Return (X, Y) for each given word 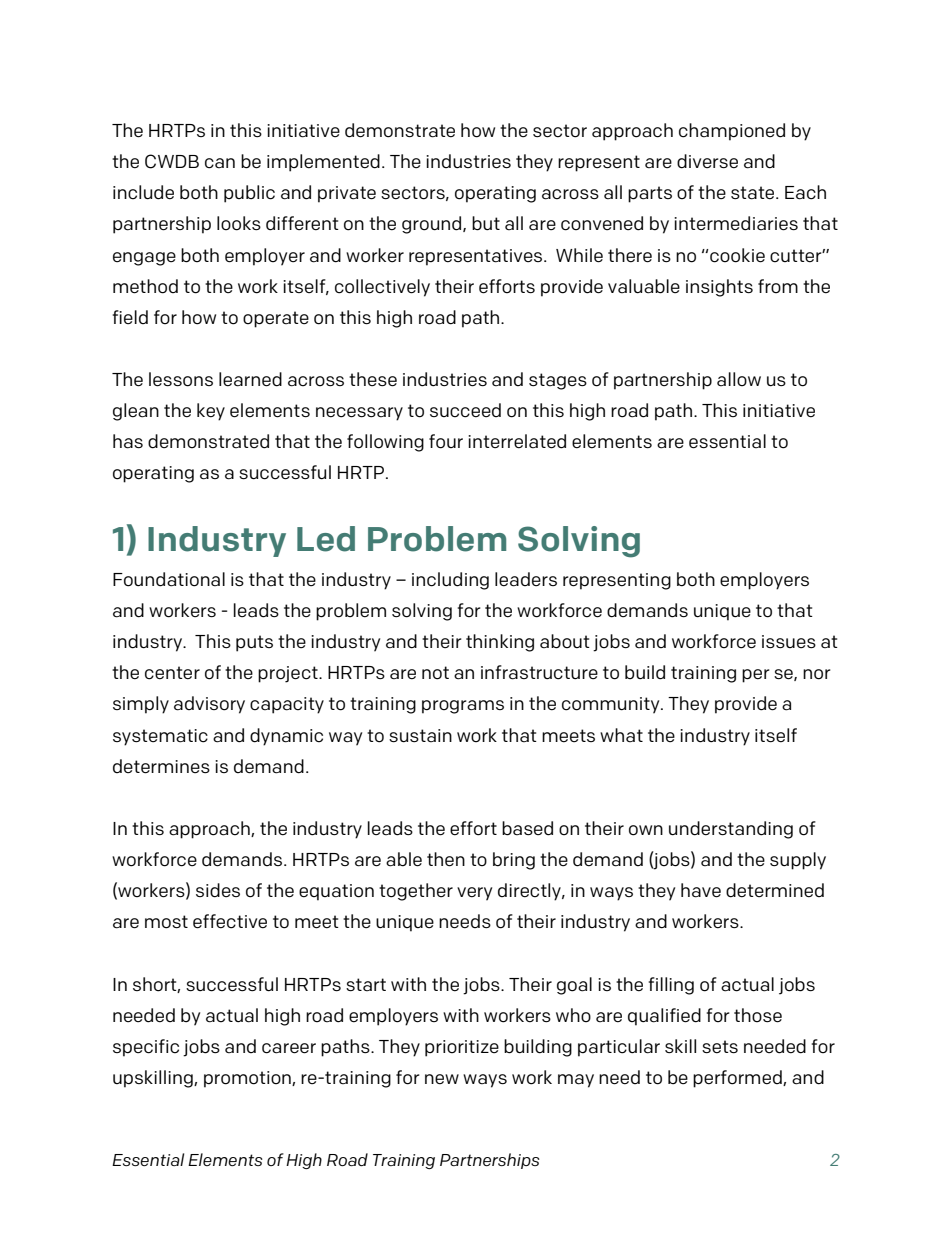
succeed (465, 410)
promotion (248, 1079)
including (450, 581)
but (486, 223)
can (220, 163)
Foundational (169, 579)
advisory (209, 705)
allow (739, 379)
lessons (181, 379)
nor (817, 674)
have (701, 890)
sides (218, 890)
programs (463, 707)
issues (789, 642)
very (474, 894)
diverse (707, 161)
